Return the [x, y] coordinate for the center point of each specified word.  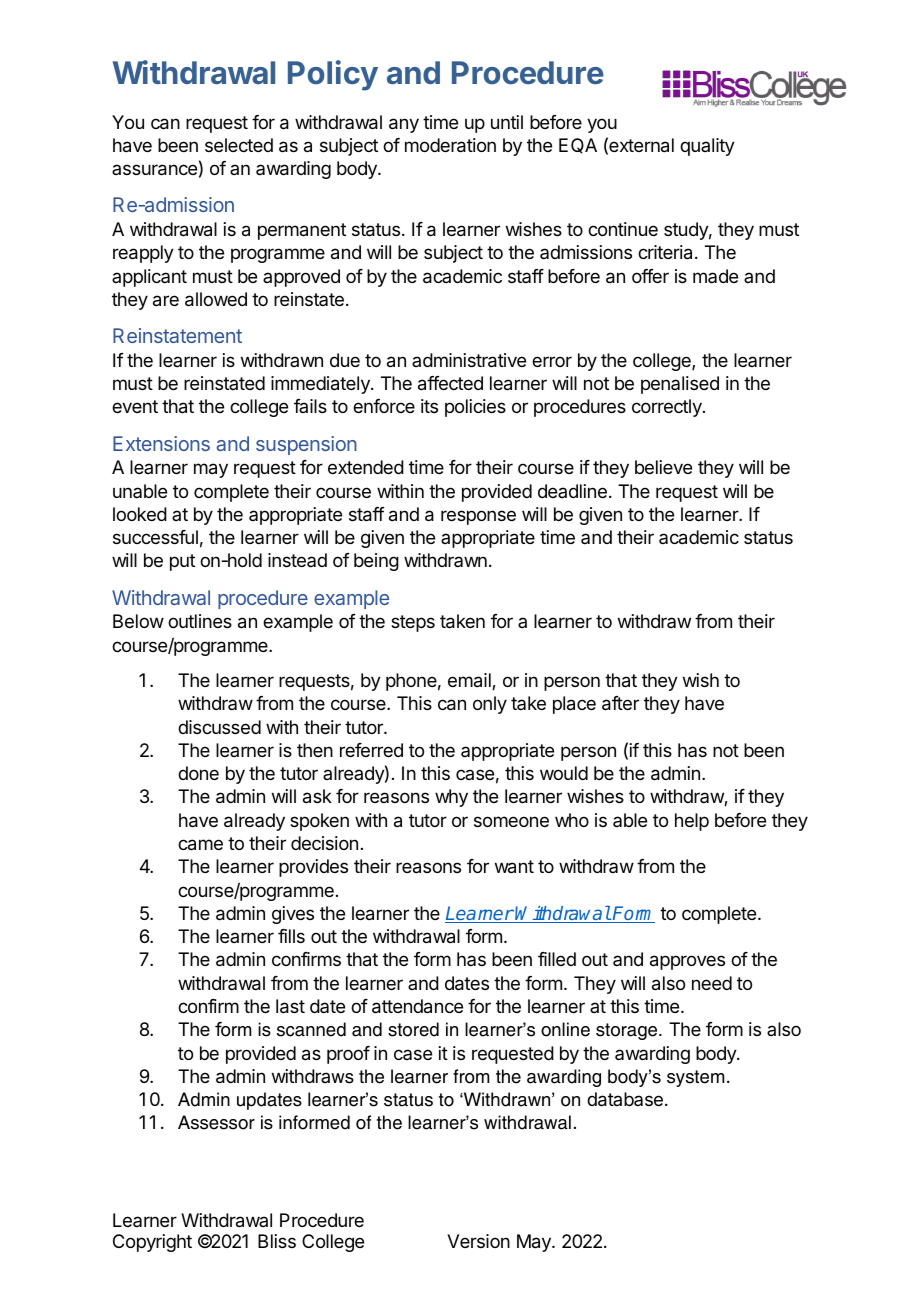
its [429, 406]
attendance [417, 1006]
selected [239, 145]
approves [687, 962]
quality [707, 147]
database [625, 1099]
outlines [200, 621]
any [404, 125]
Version [478, 1241]
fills [291, 936]
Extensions [161, 443]
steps [413, 623]
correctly [668, 408]
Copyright [152, 1243]
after [620, 703]
